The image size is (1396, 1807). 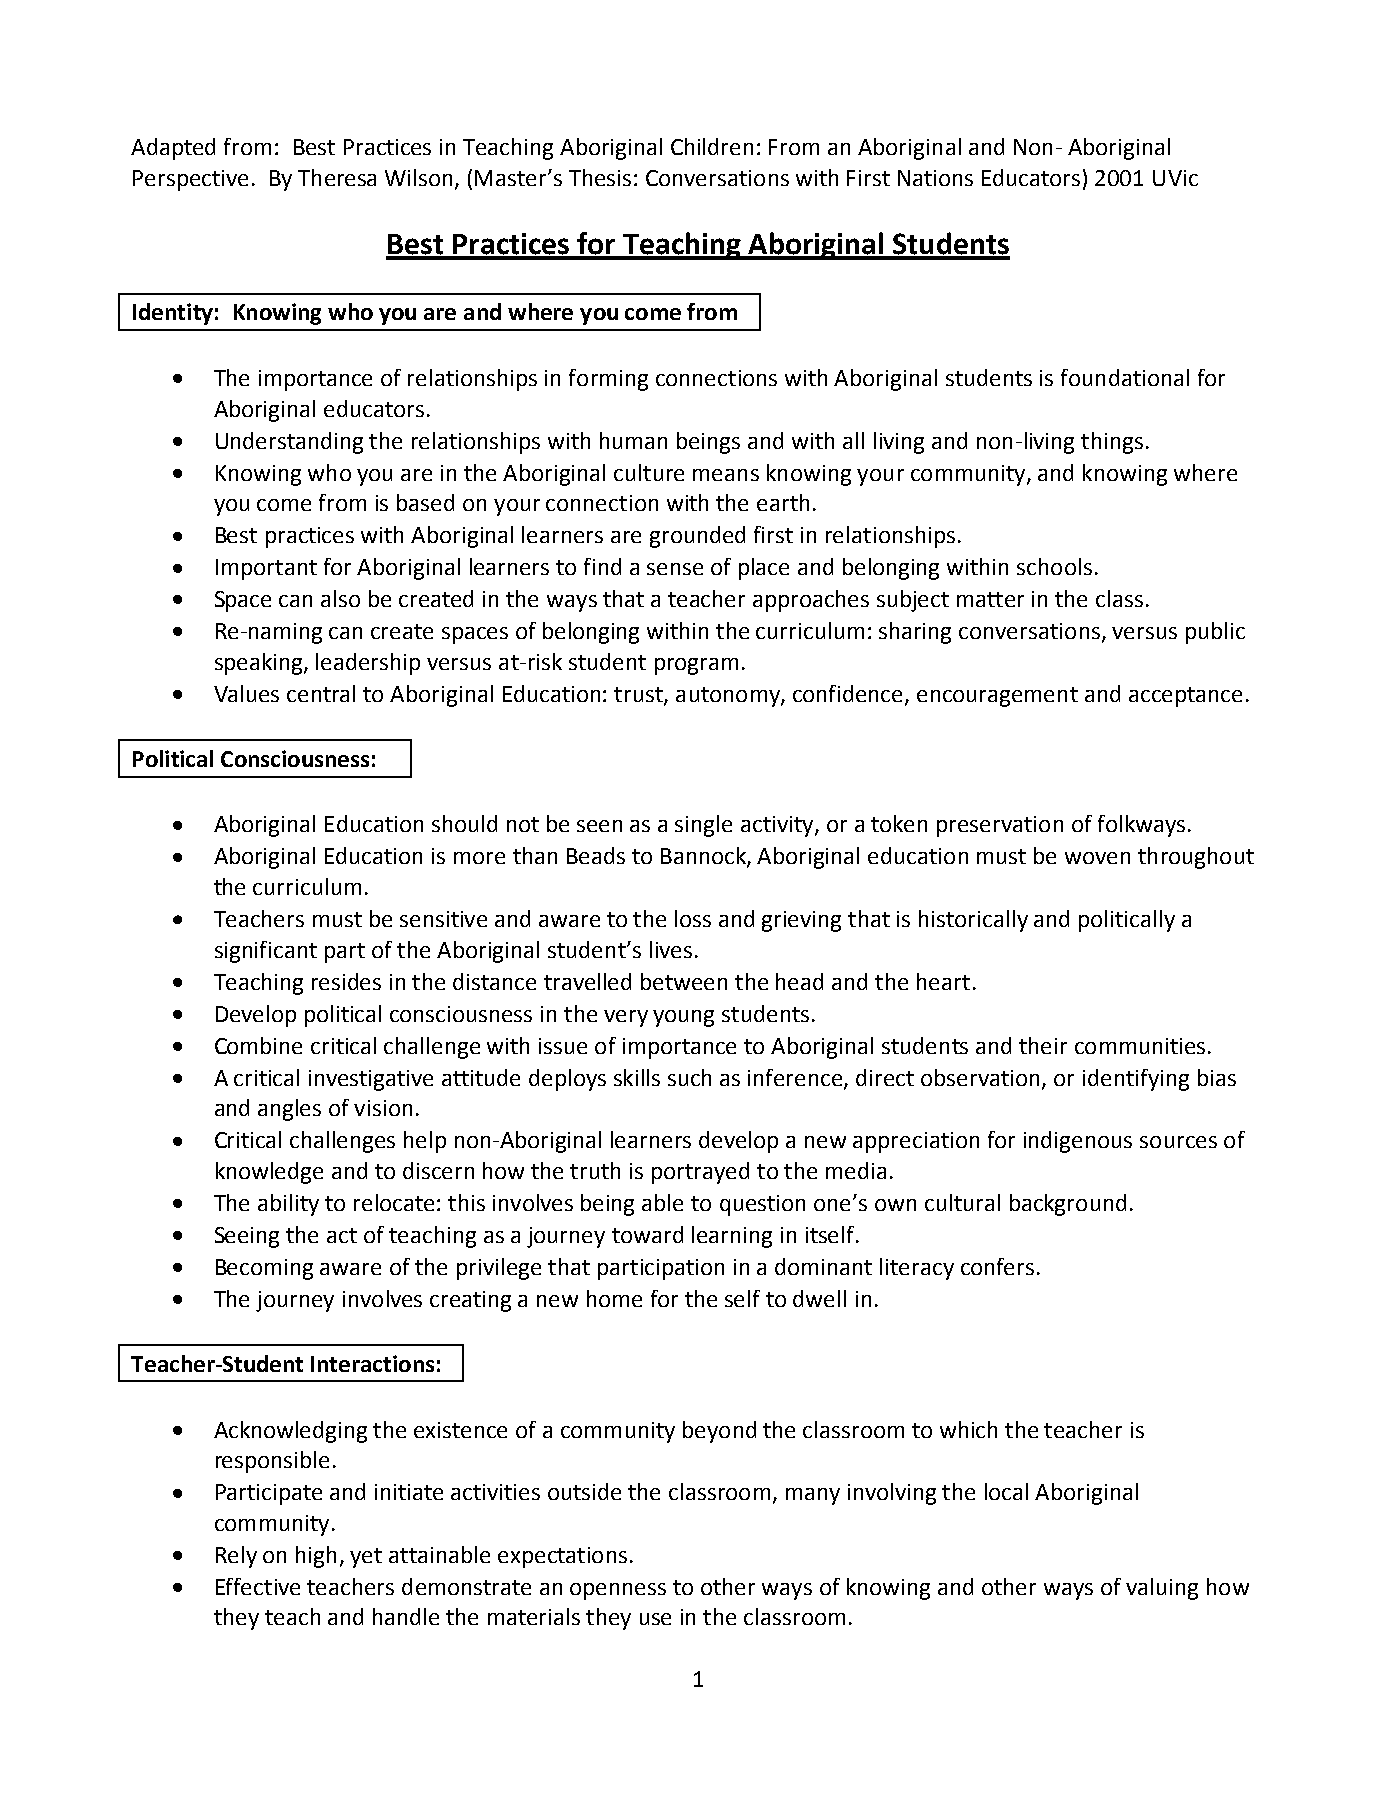 I want to click on Nations, so click(x=935, y=178).
